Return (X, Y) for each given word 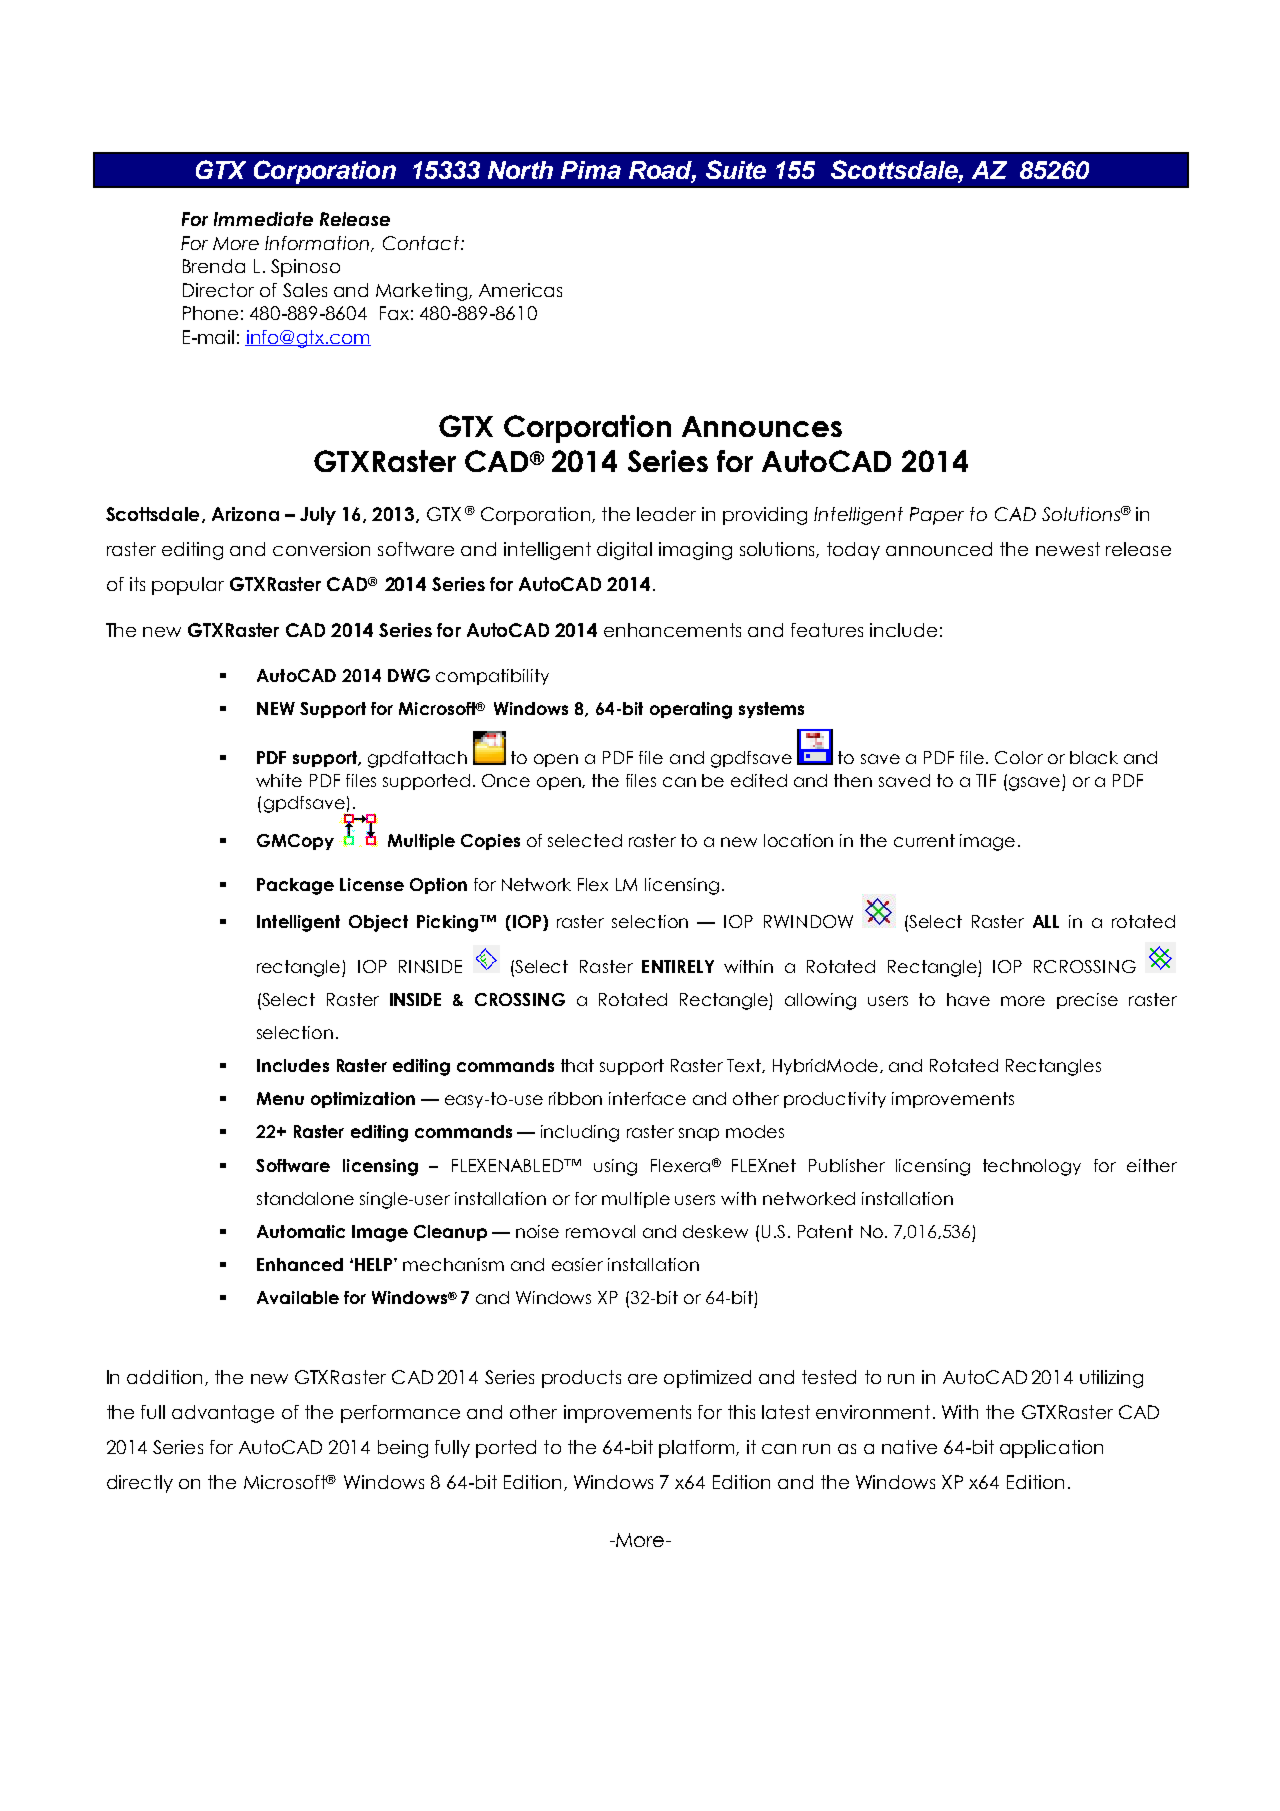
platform (698, 1449)
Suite (736, 169)
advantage (223, 1414)
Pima (591, 170)
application (1051, 1449)
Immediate (263, 219)
